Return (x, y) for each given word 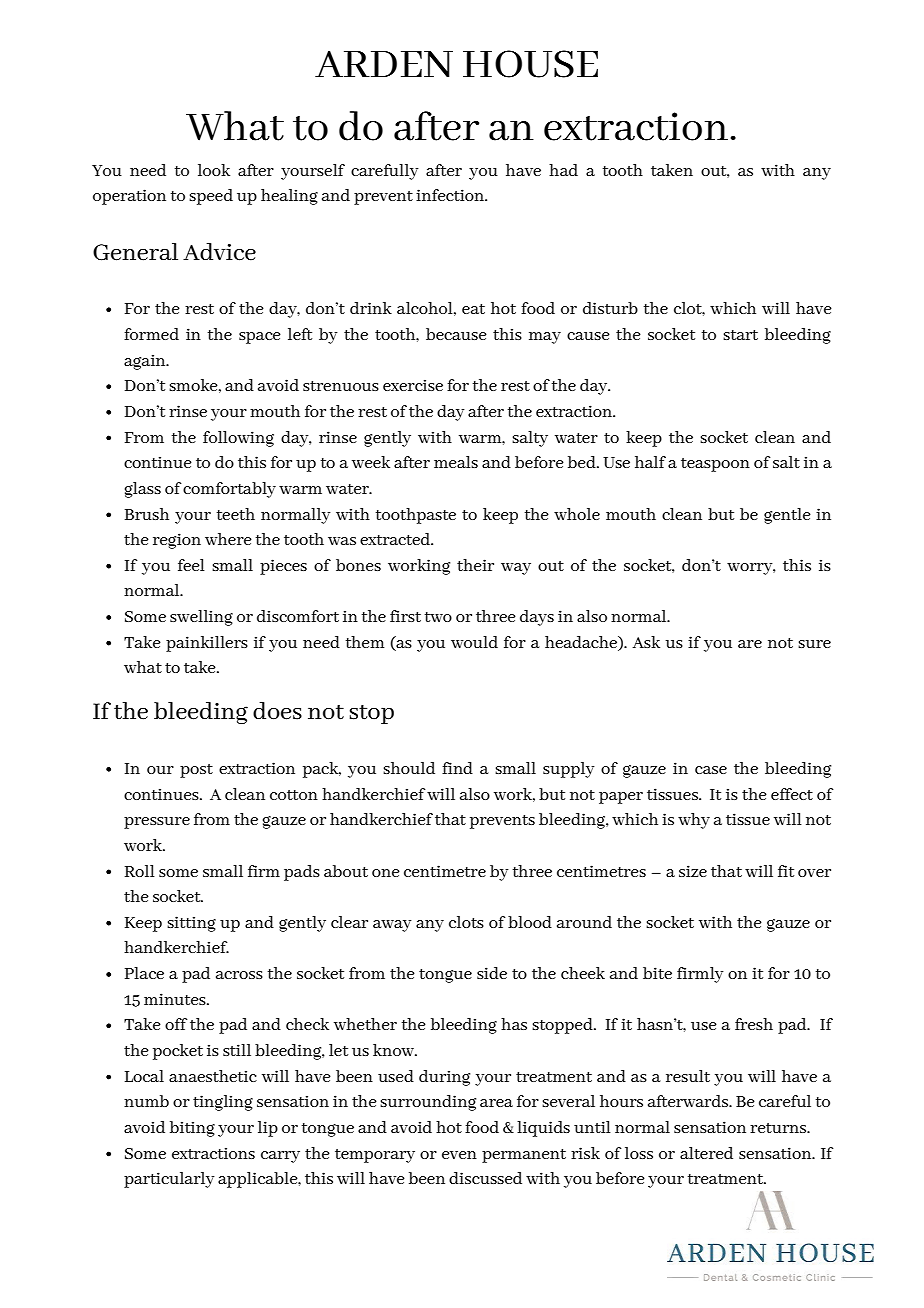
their (475, 565)
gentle (787, 516)
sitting (191, 924)
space (260, 338)
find (457, 768)
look (214, 170)
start (740, 335)
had (563, 170)
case (711, 770)
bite (657, 973)
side (492, 973)
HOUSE (530, 64)
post (196, 771)
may (545, 338)
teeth (236, 514)
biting (192, 1129)
